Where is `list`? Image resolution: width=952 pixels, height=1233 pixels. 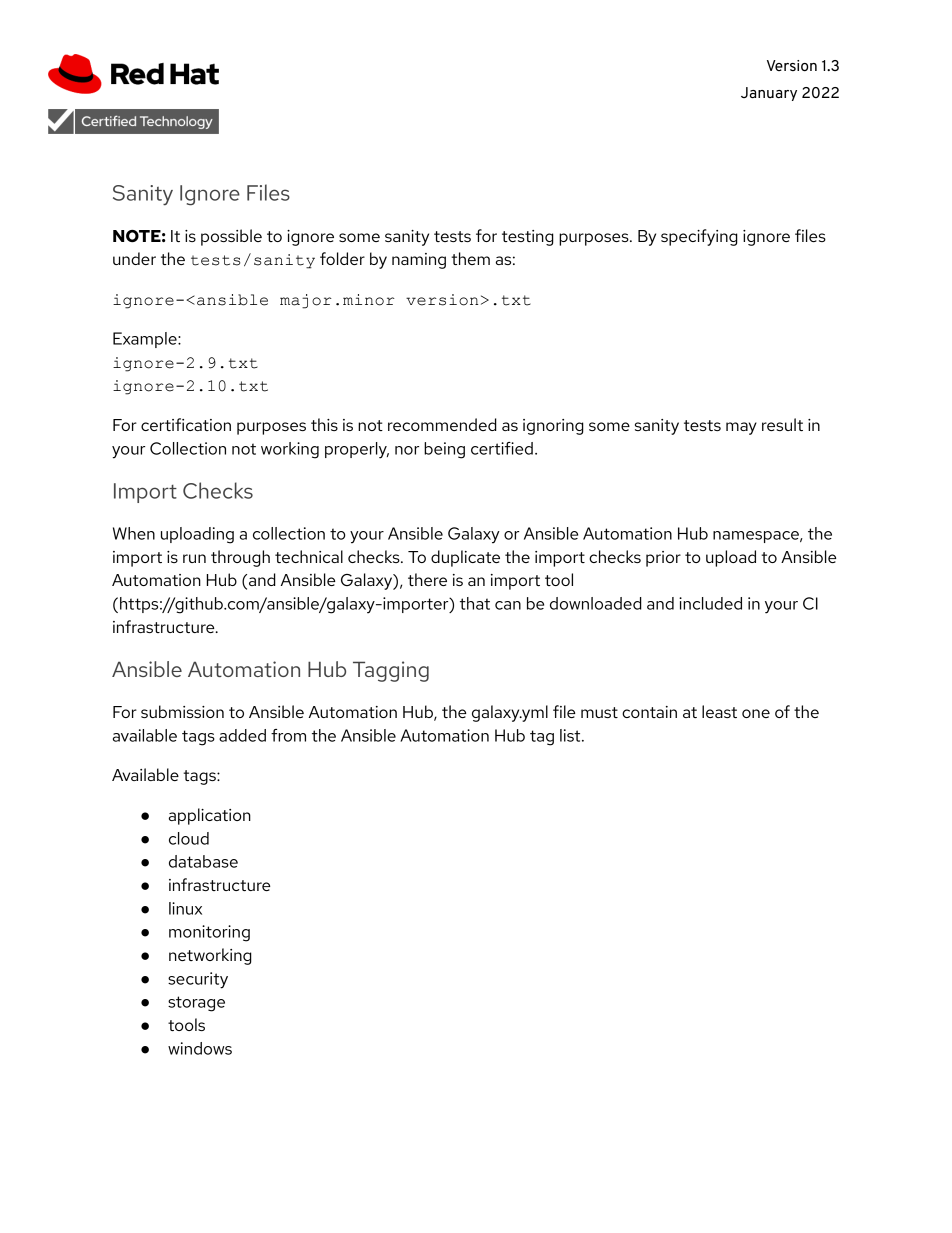
list is located at coordinates (571, 735).
